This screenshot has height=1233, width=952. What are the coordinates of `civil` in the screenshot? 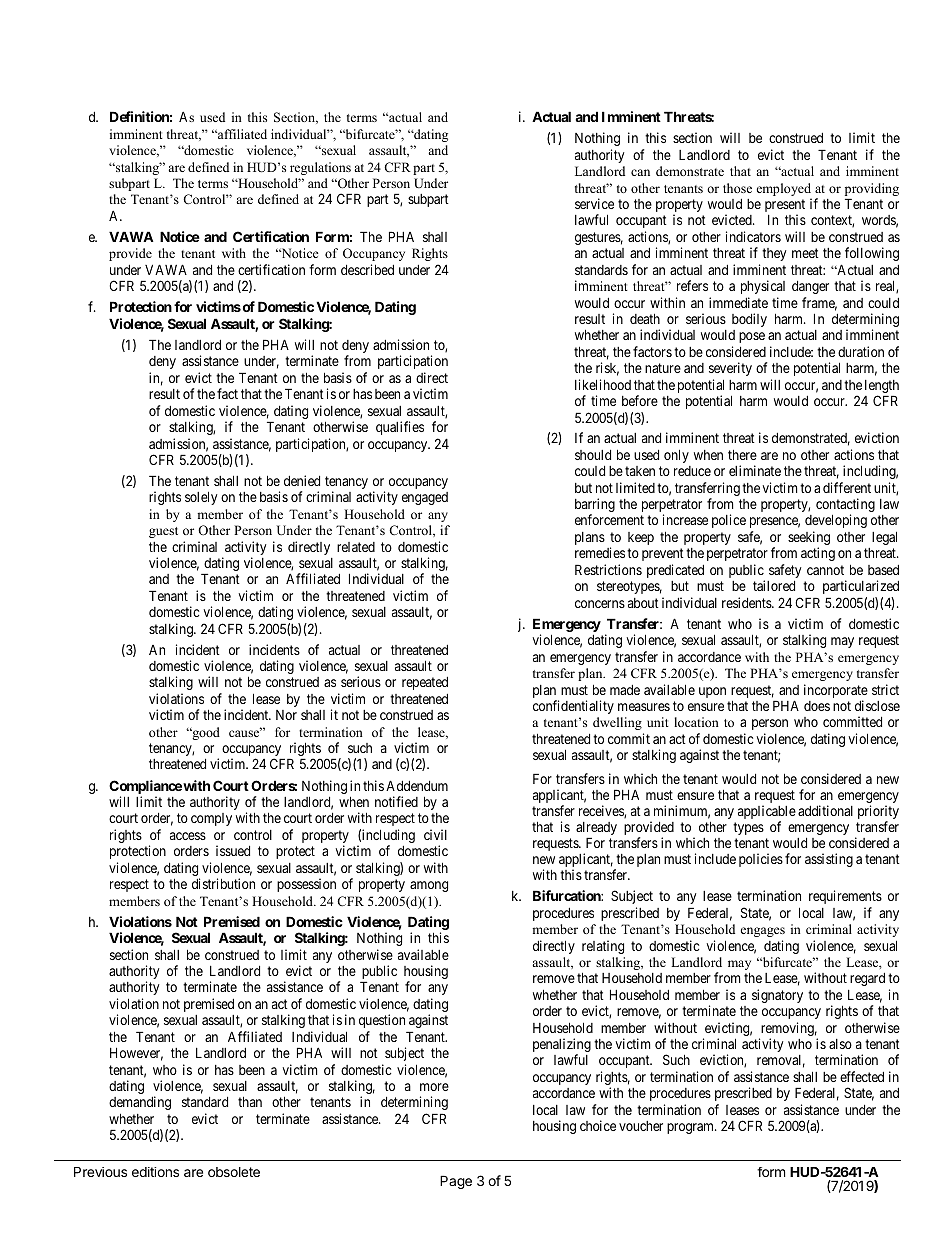 It's located at (435, 834).
